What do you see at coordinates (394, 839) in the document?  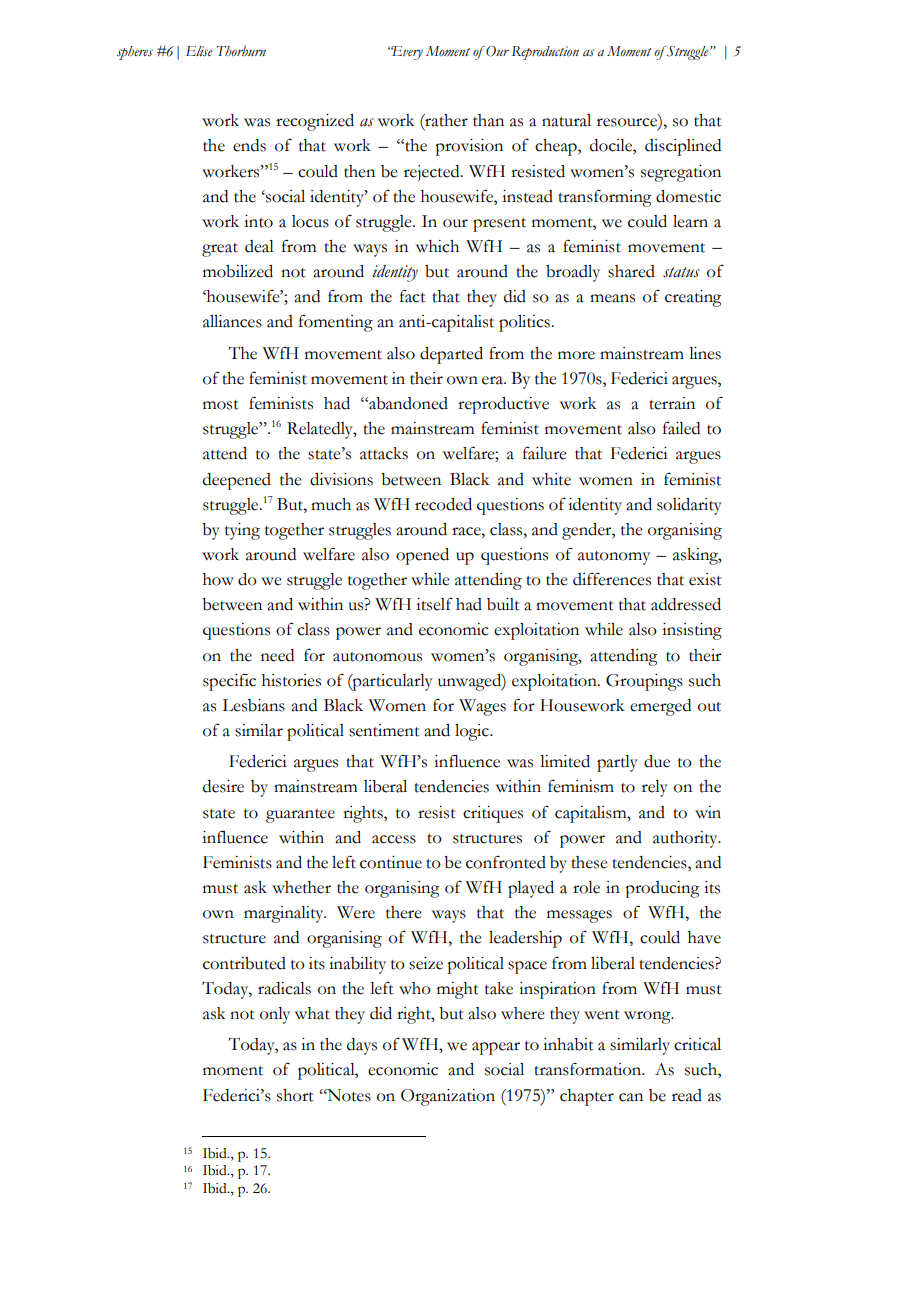 I see `access` at bounding box center [394, 839].
